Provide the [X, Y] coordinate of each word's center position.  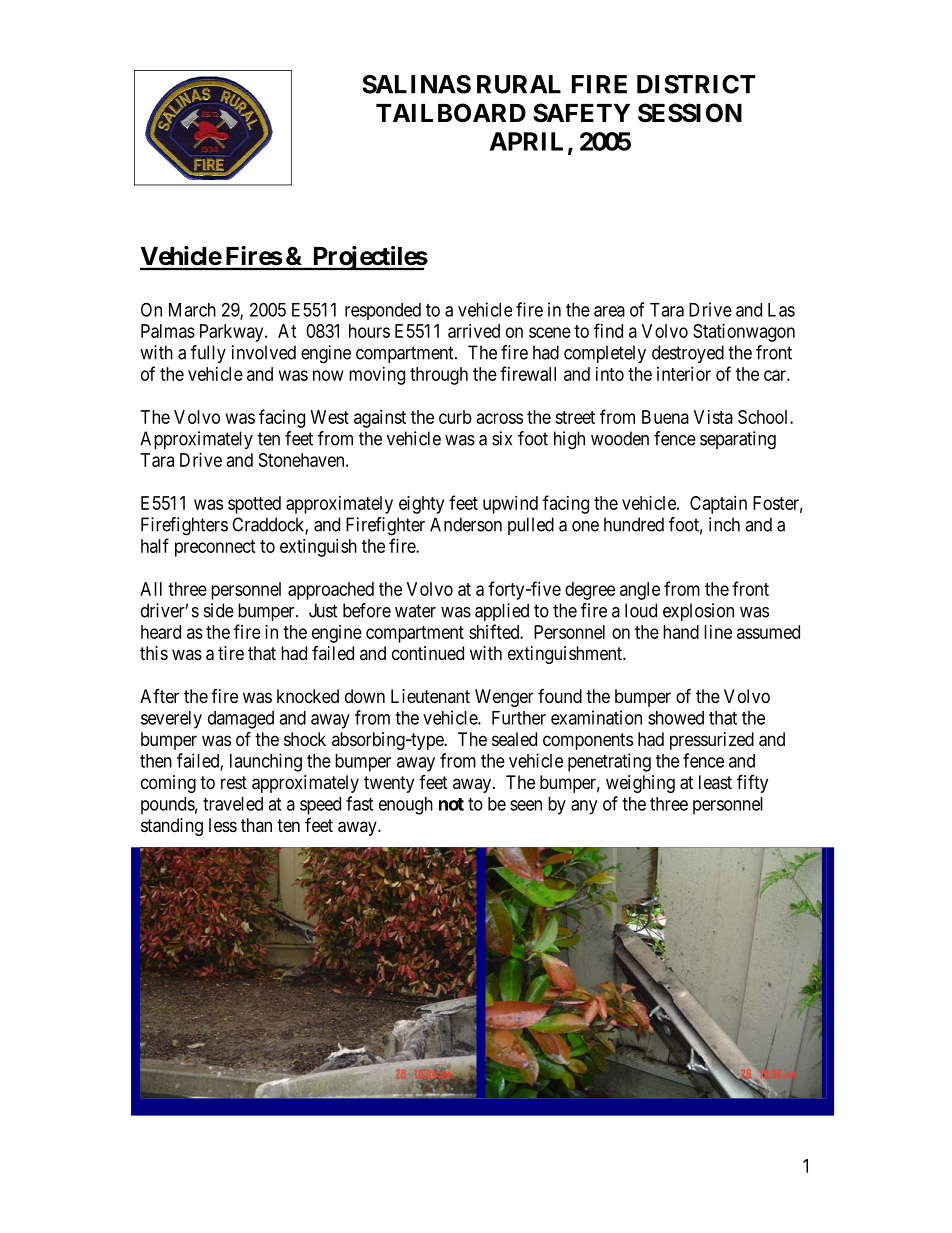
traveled [233, 804]
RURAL [519, 84]
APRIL [526, 141]
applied [502, 612]
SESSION [690, 113]
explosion [698, 612]
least [715, 782]
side [219, 610]
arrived [474, 331]
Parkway [233, 333]
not [451, 804]
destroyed [688, 354]
